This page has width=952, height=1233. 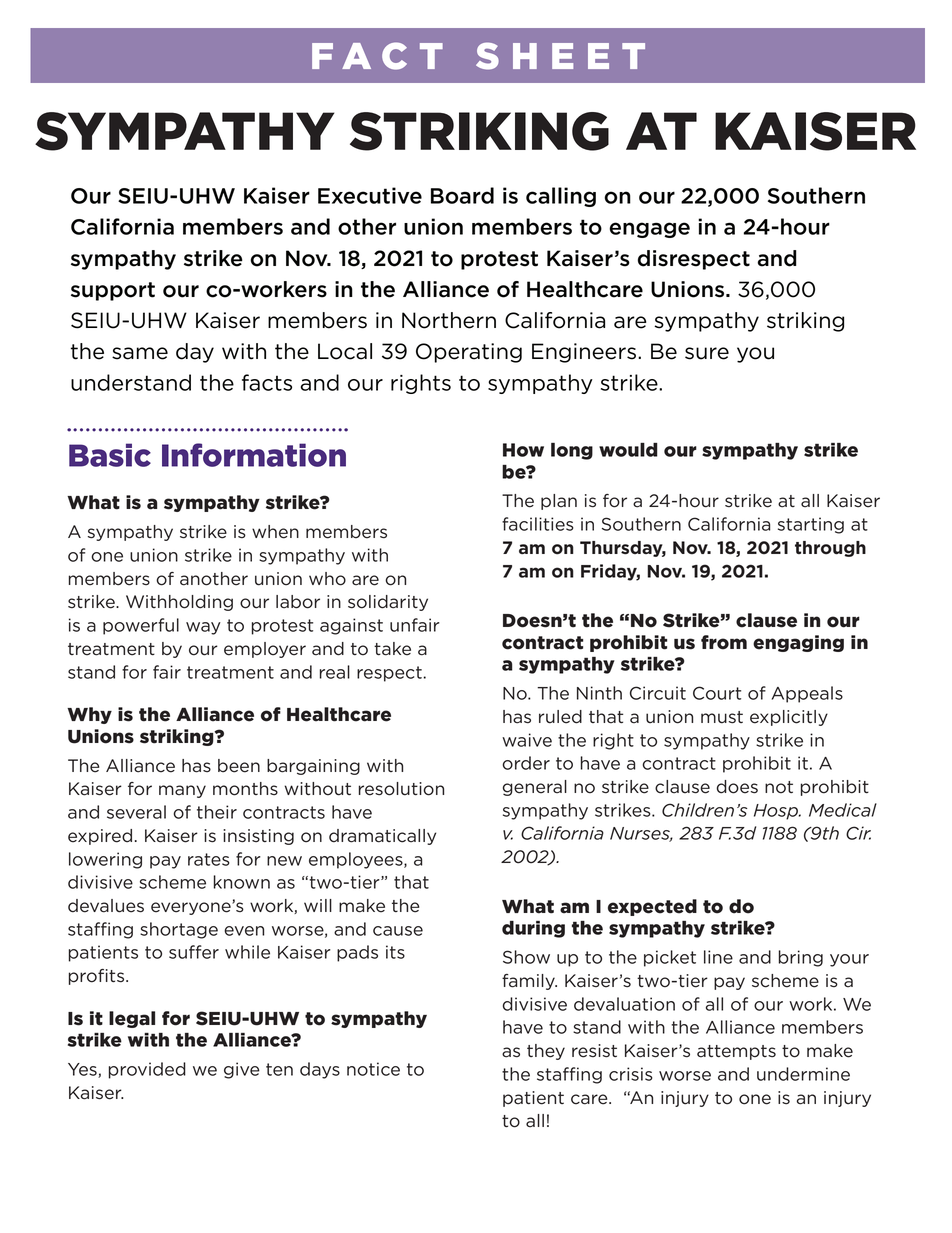 I want to click on provided, so click(x=147, y=1070).
